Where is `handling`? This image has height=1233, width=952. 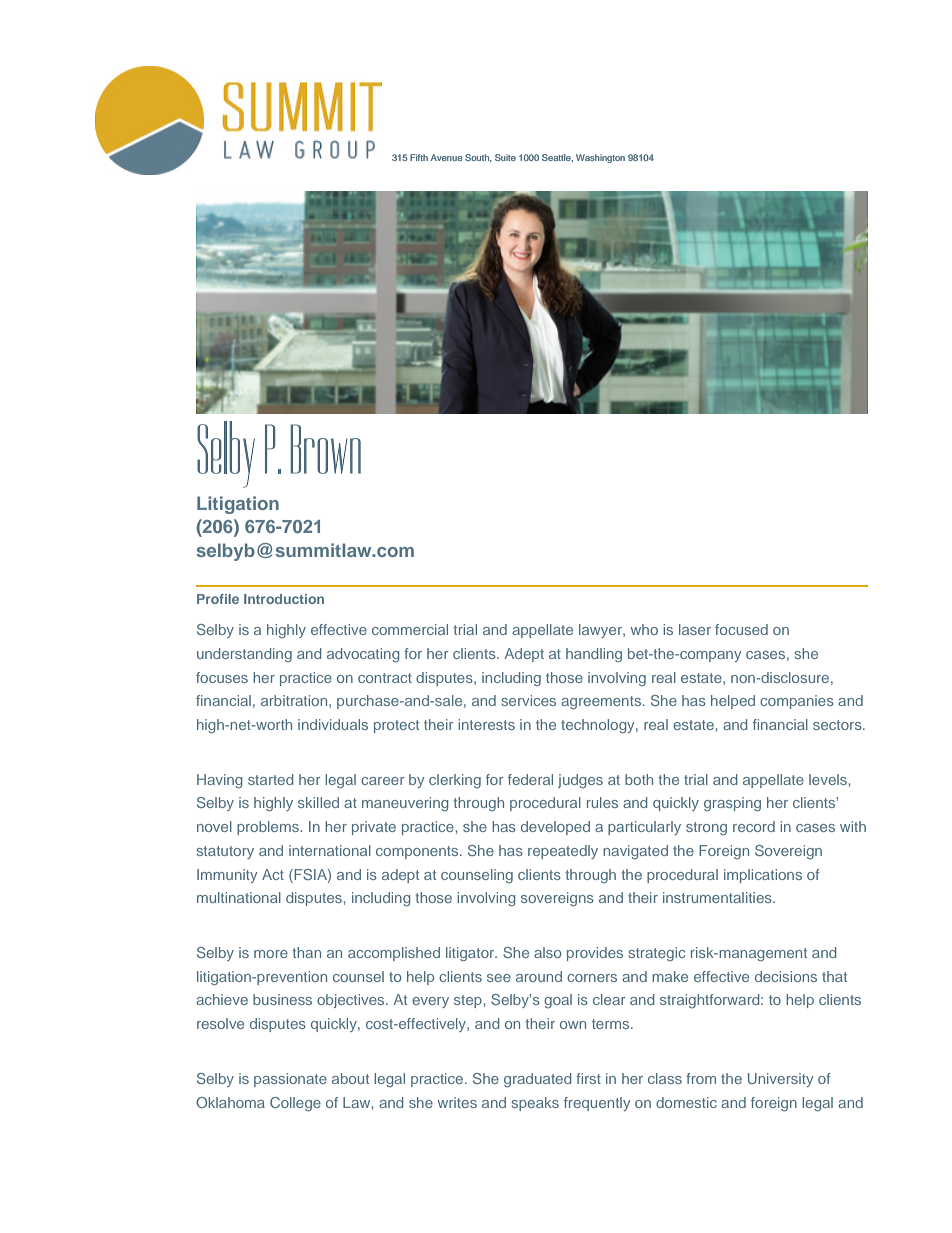 handling is located at coordinates (594, 655).
